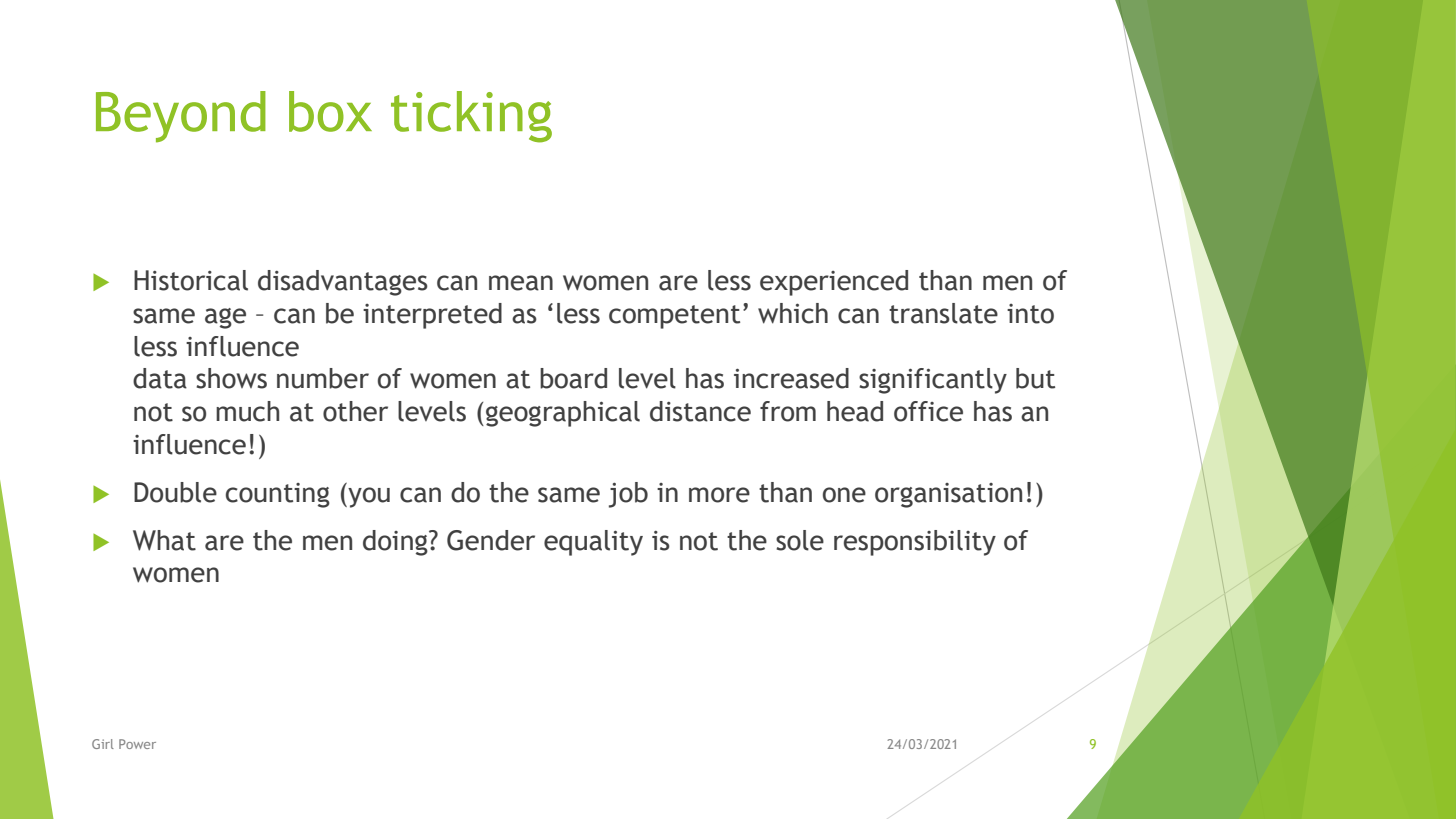 The image size is (1456, 819). I want to click on translate, so click(943, 313).
